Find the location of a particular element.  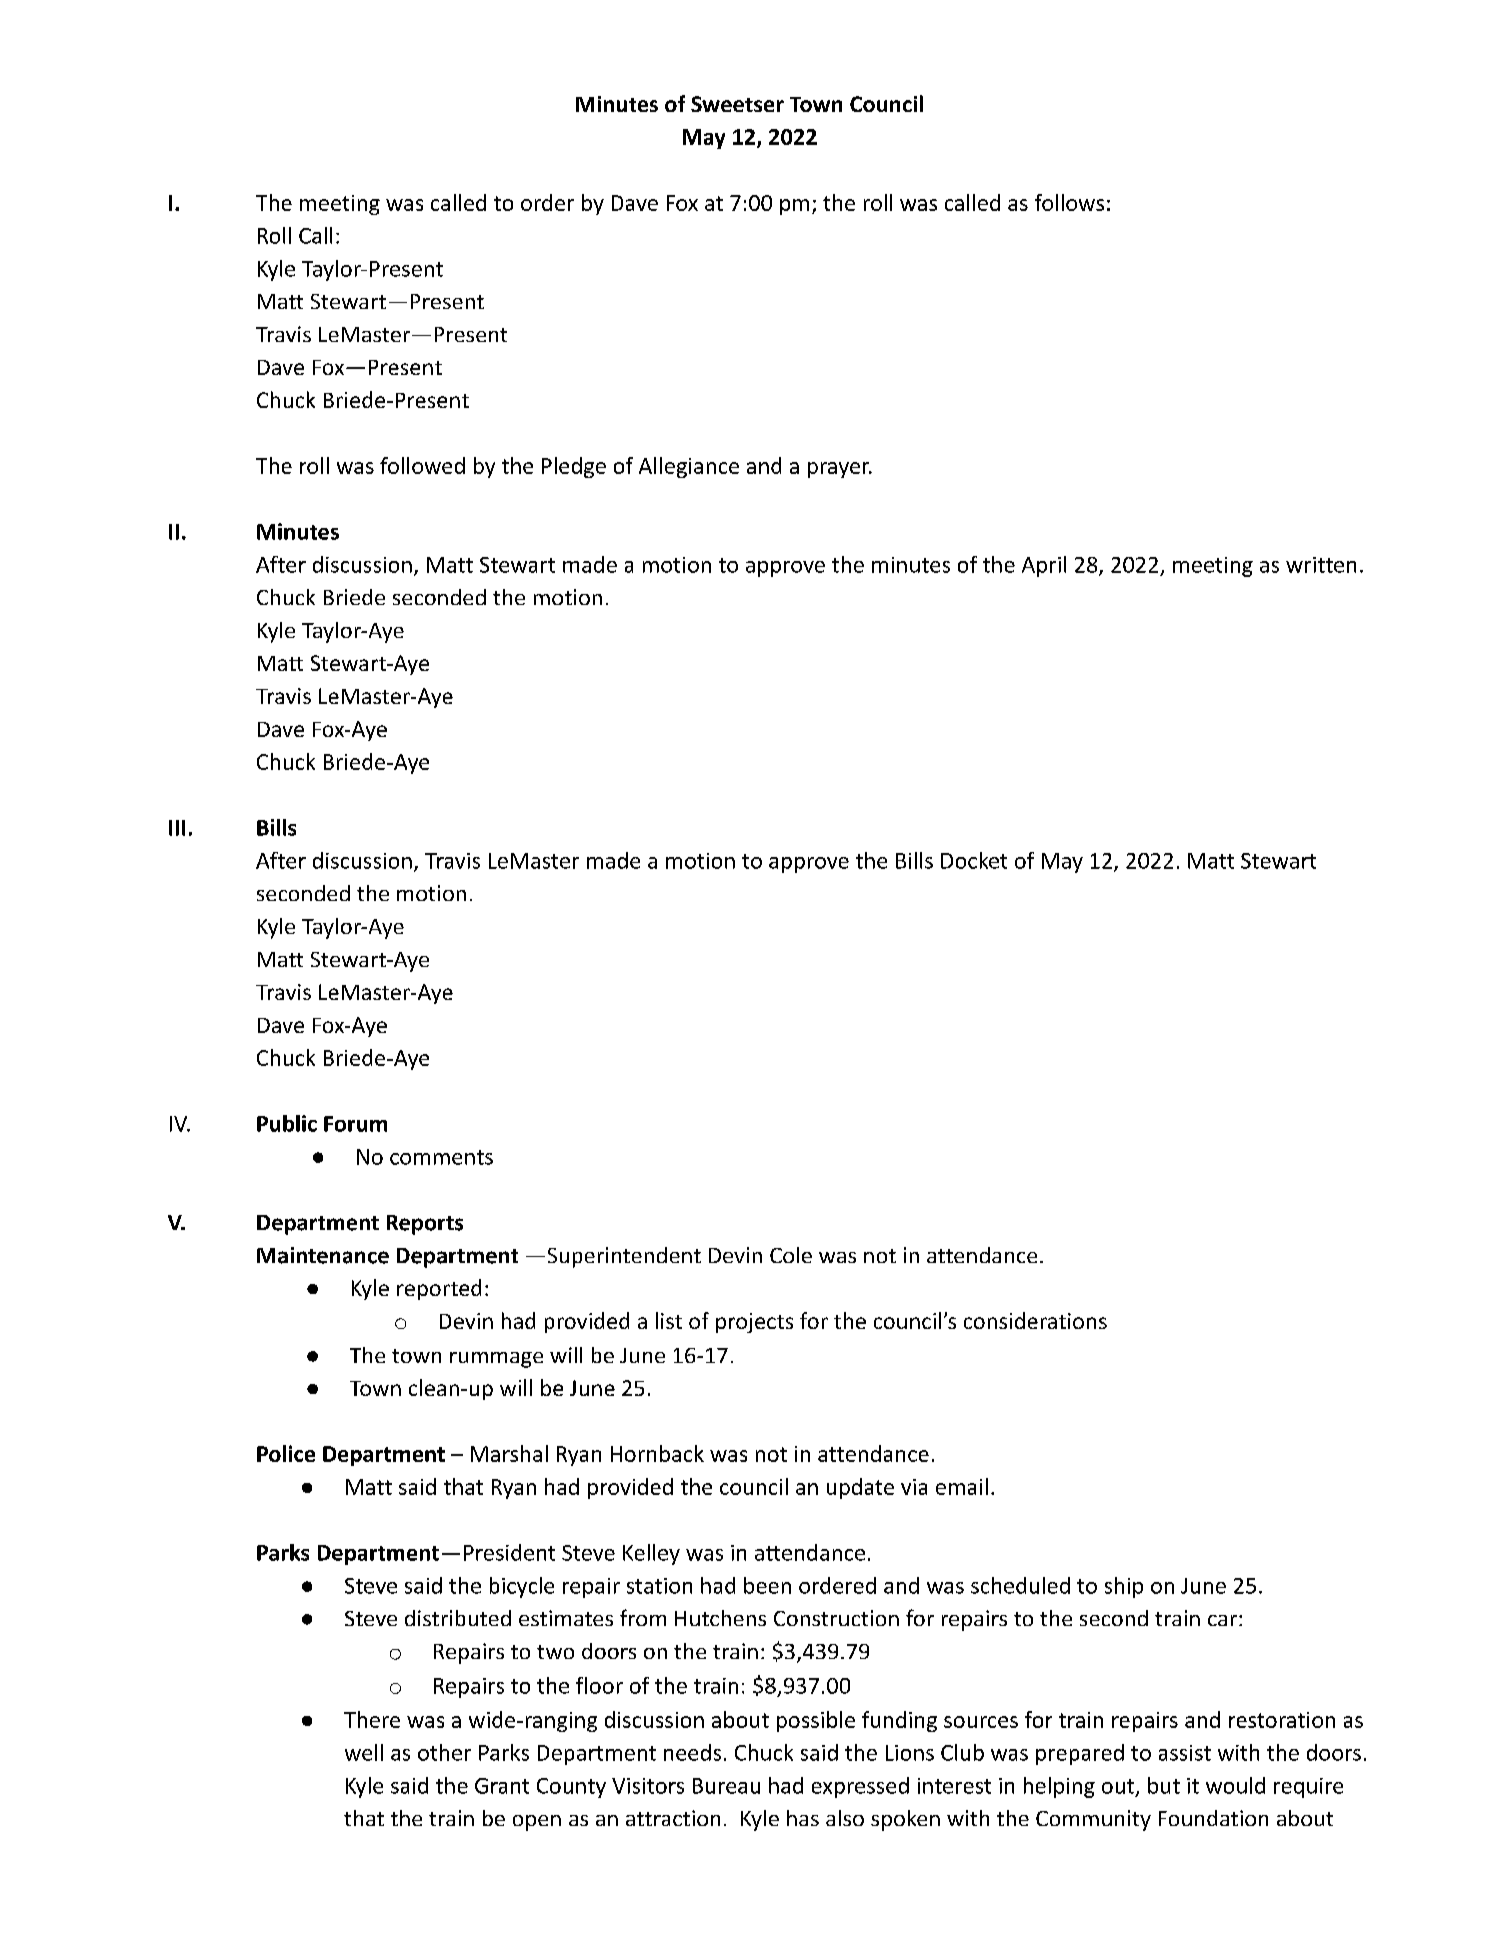

III is located at coordinates (177, 828).
